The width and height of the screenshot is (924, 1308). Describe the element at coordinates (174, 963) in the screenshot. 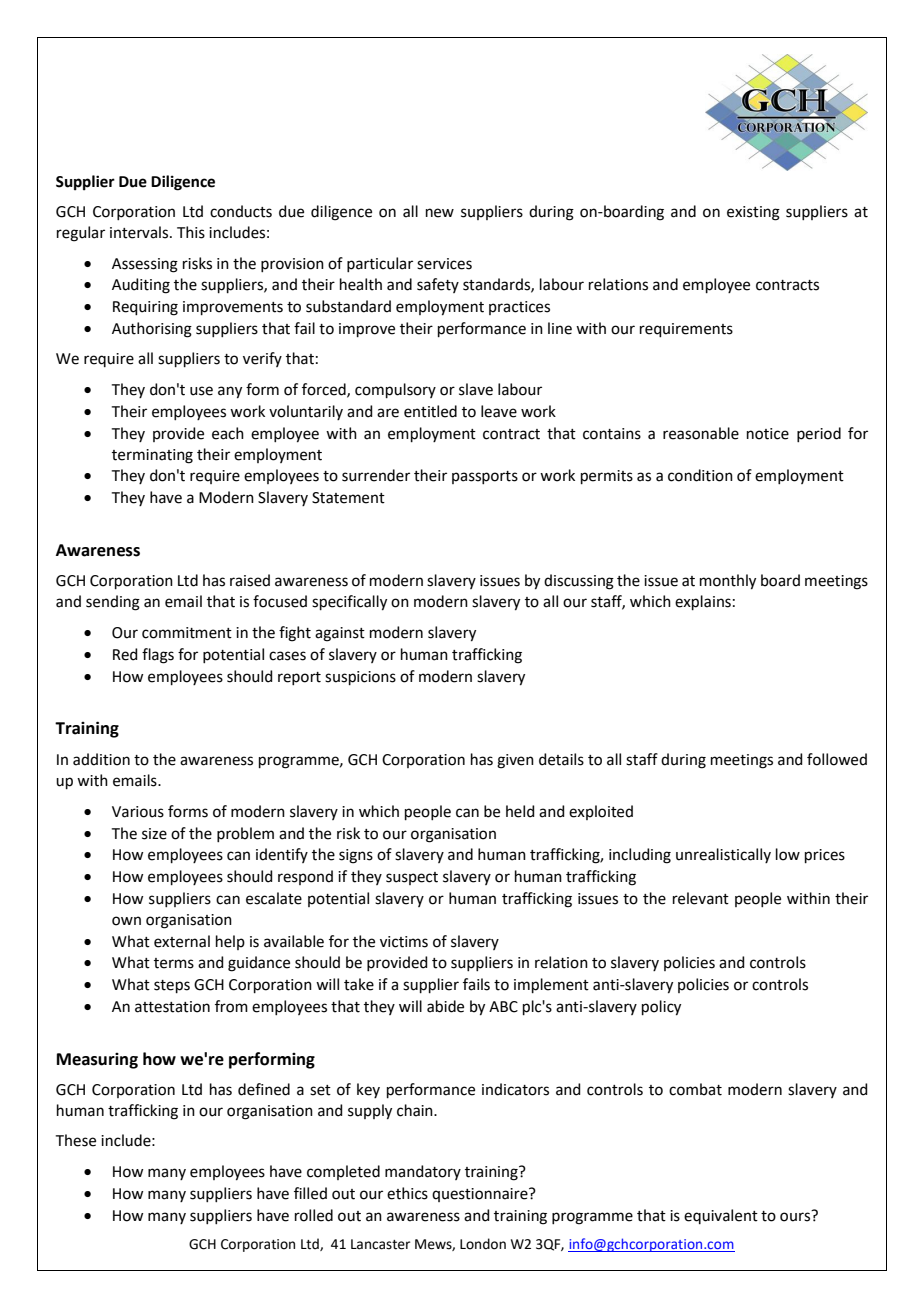

I see `terms` at that location.
